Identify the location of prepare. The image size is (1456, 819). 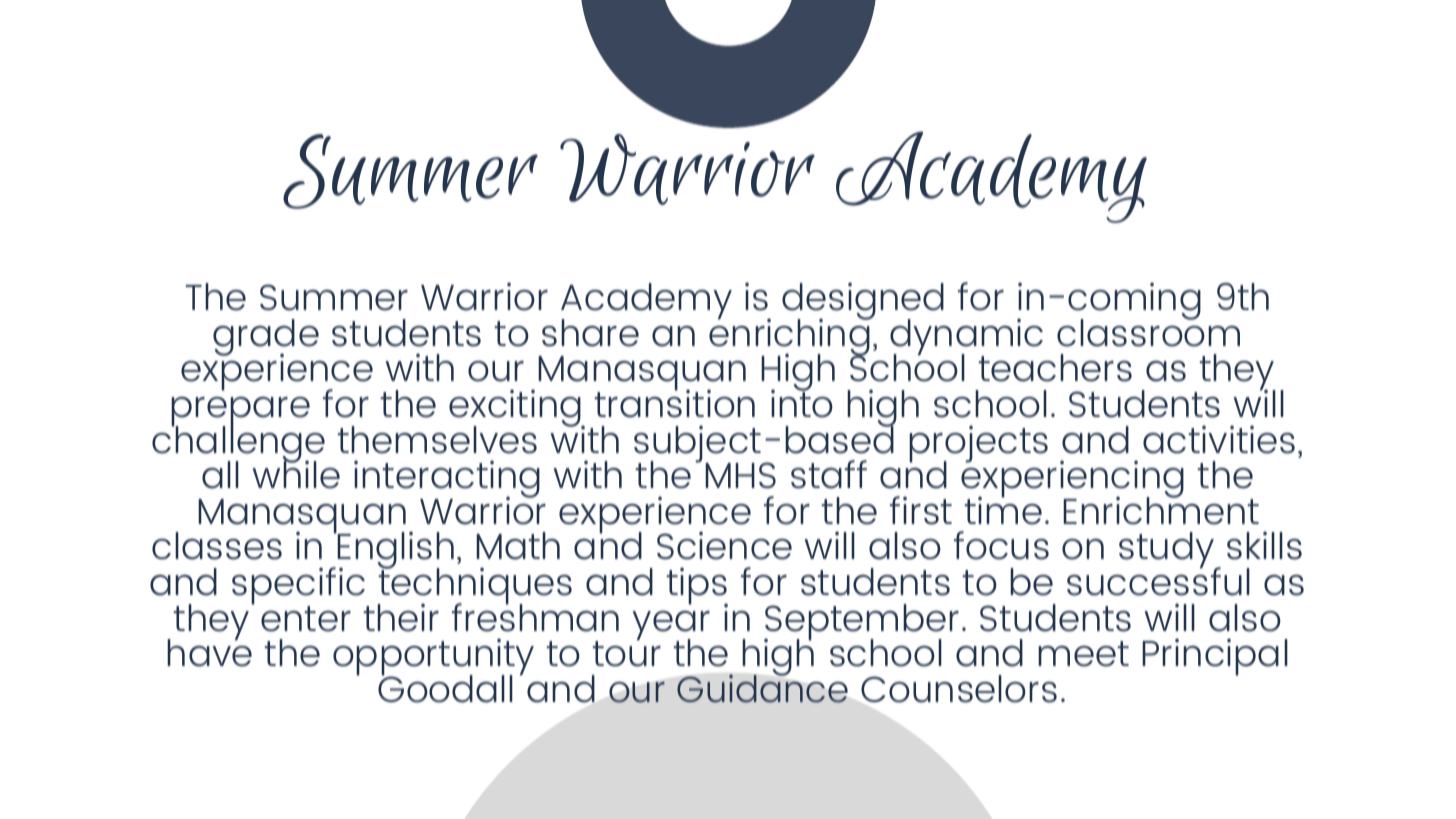
(240, 413).
